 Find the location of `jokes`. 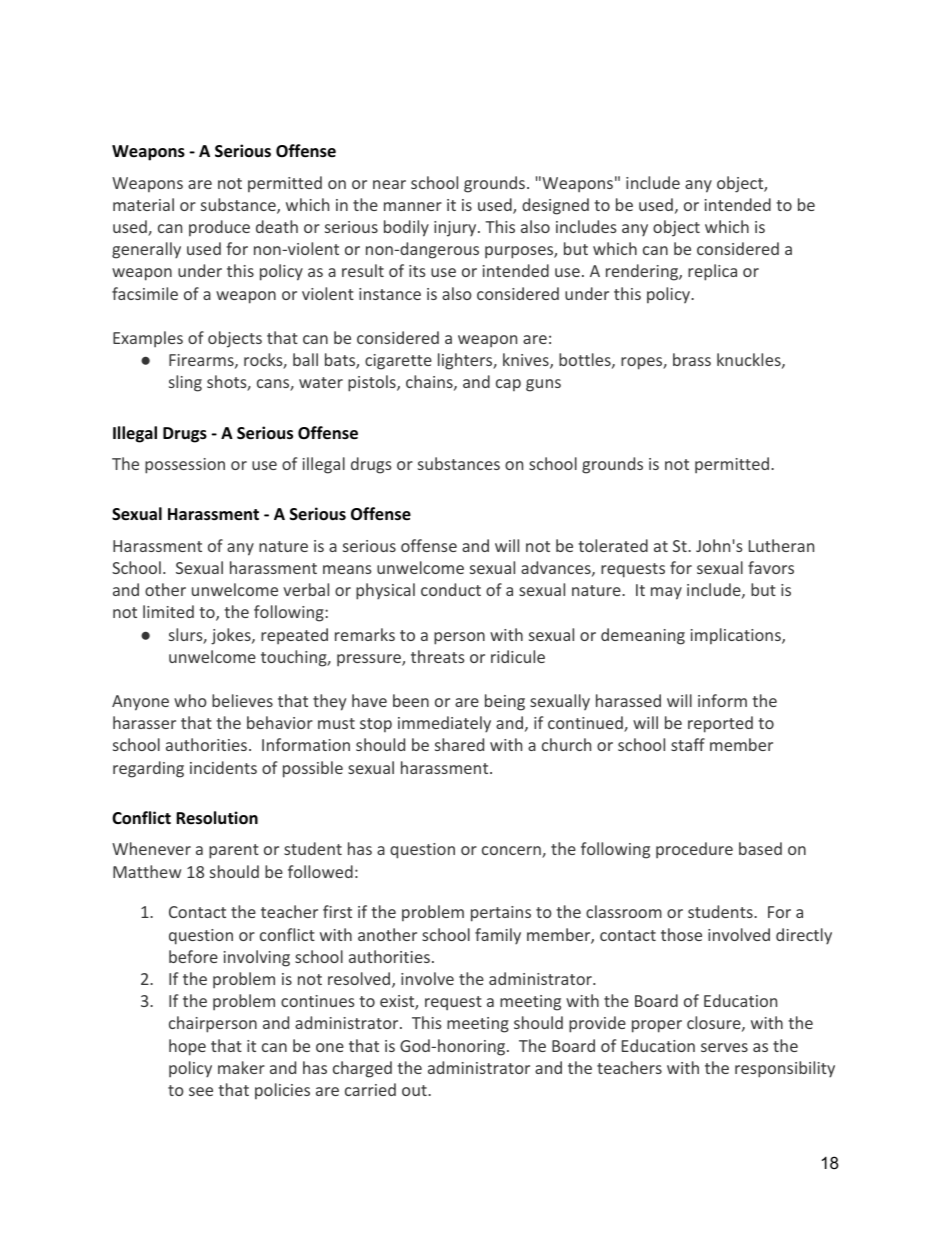

jokes is located at coordinates (232, 636).
